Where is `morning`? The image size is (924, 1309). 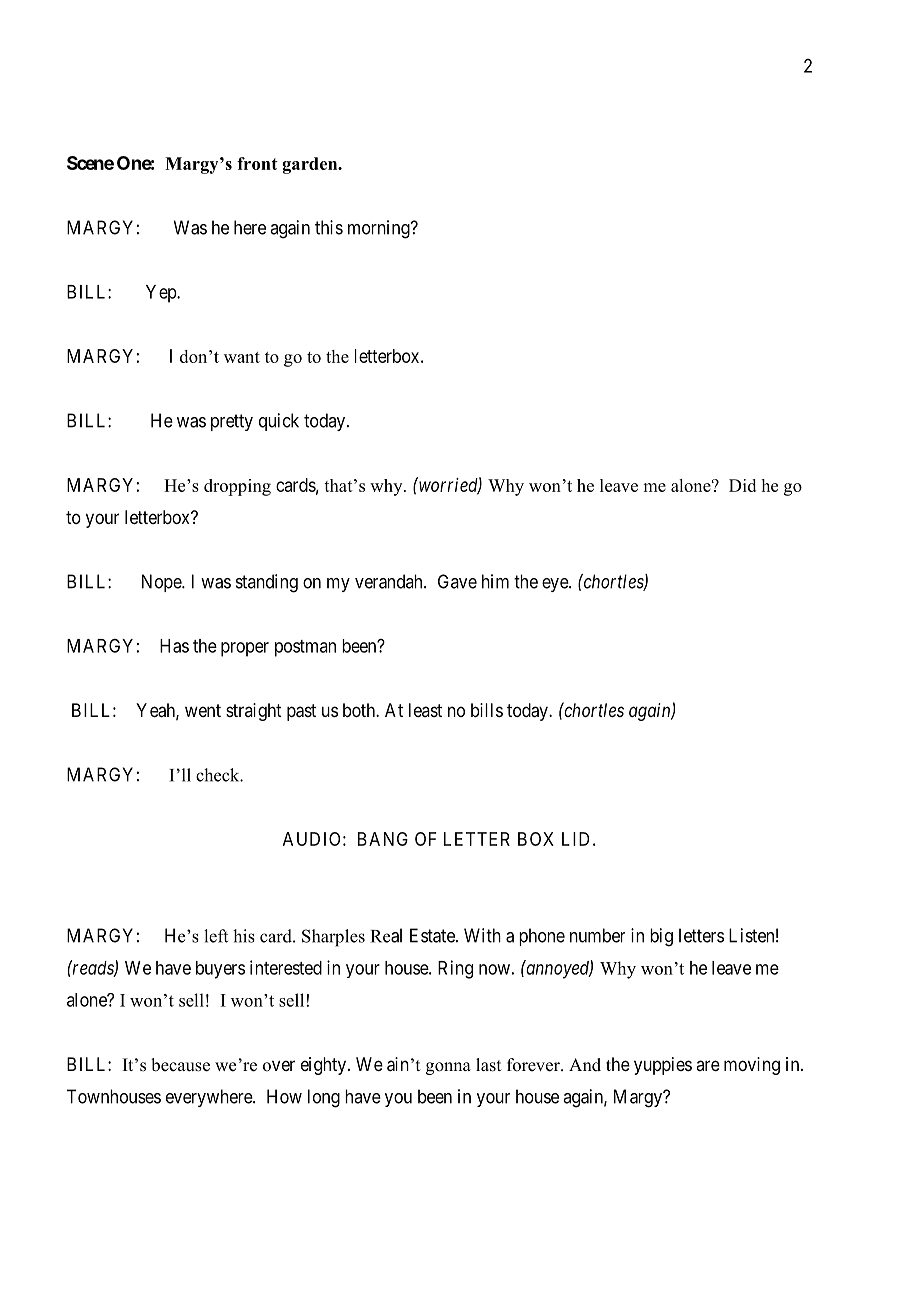
morning is located at coordinates (380, 229).
